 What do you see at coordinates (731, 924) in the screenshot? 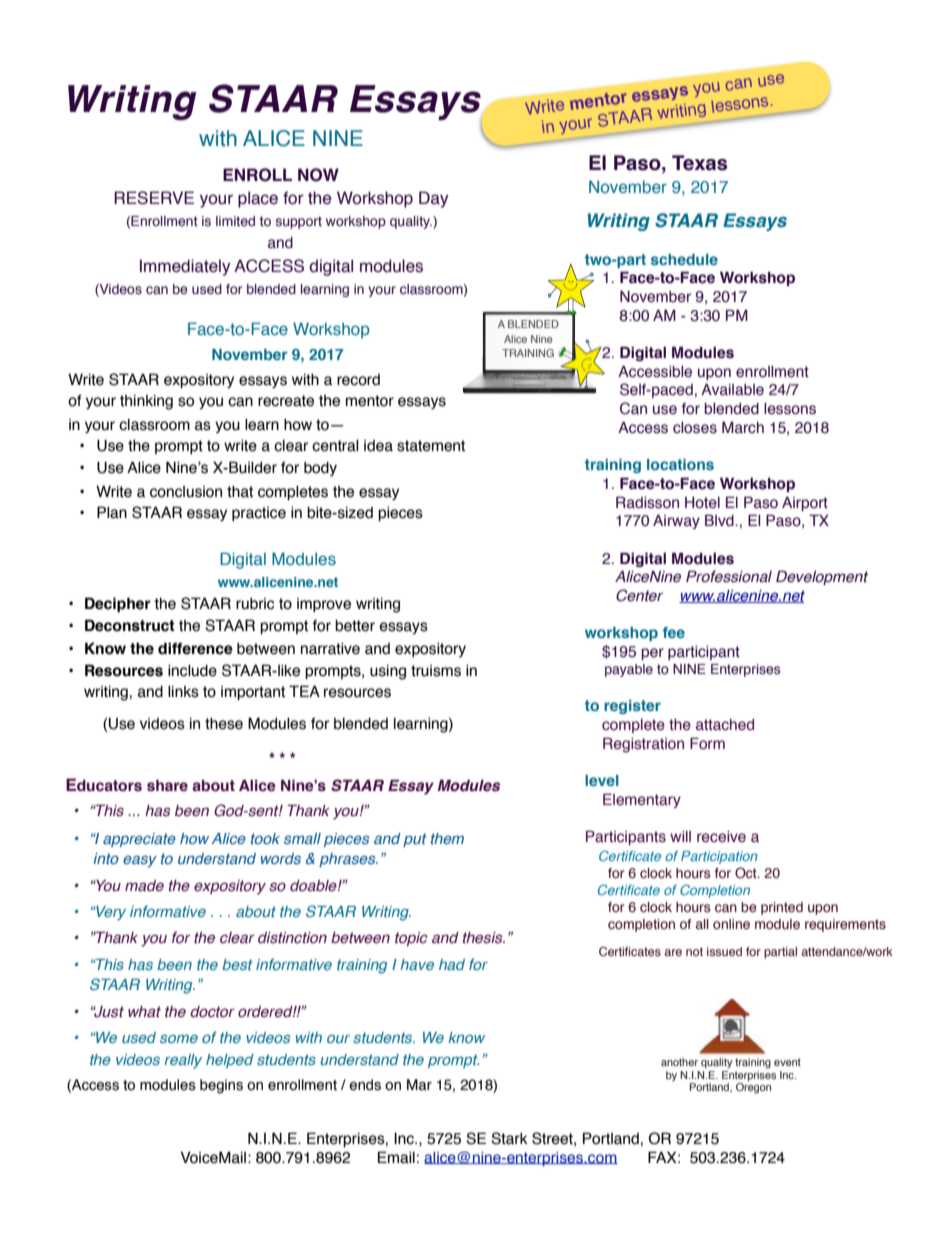
I see `online` at bounding box center [731, 924].
